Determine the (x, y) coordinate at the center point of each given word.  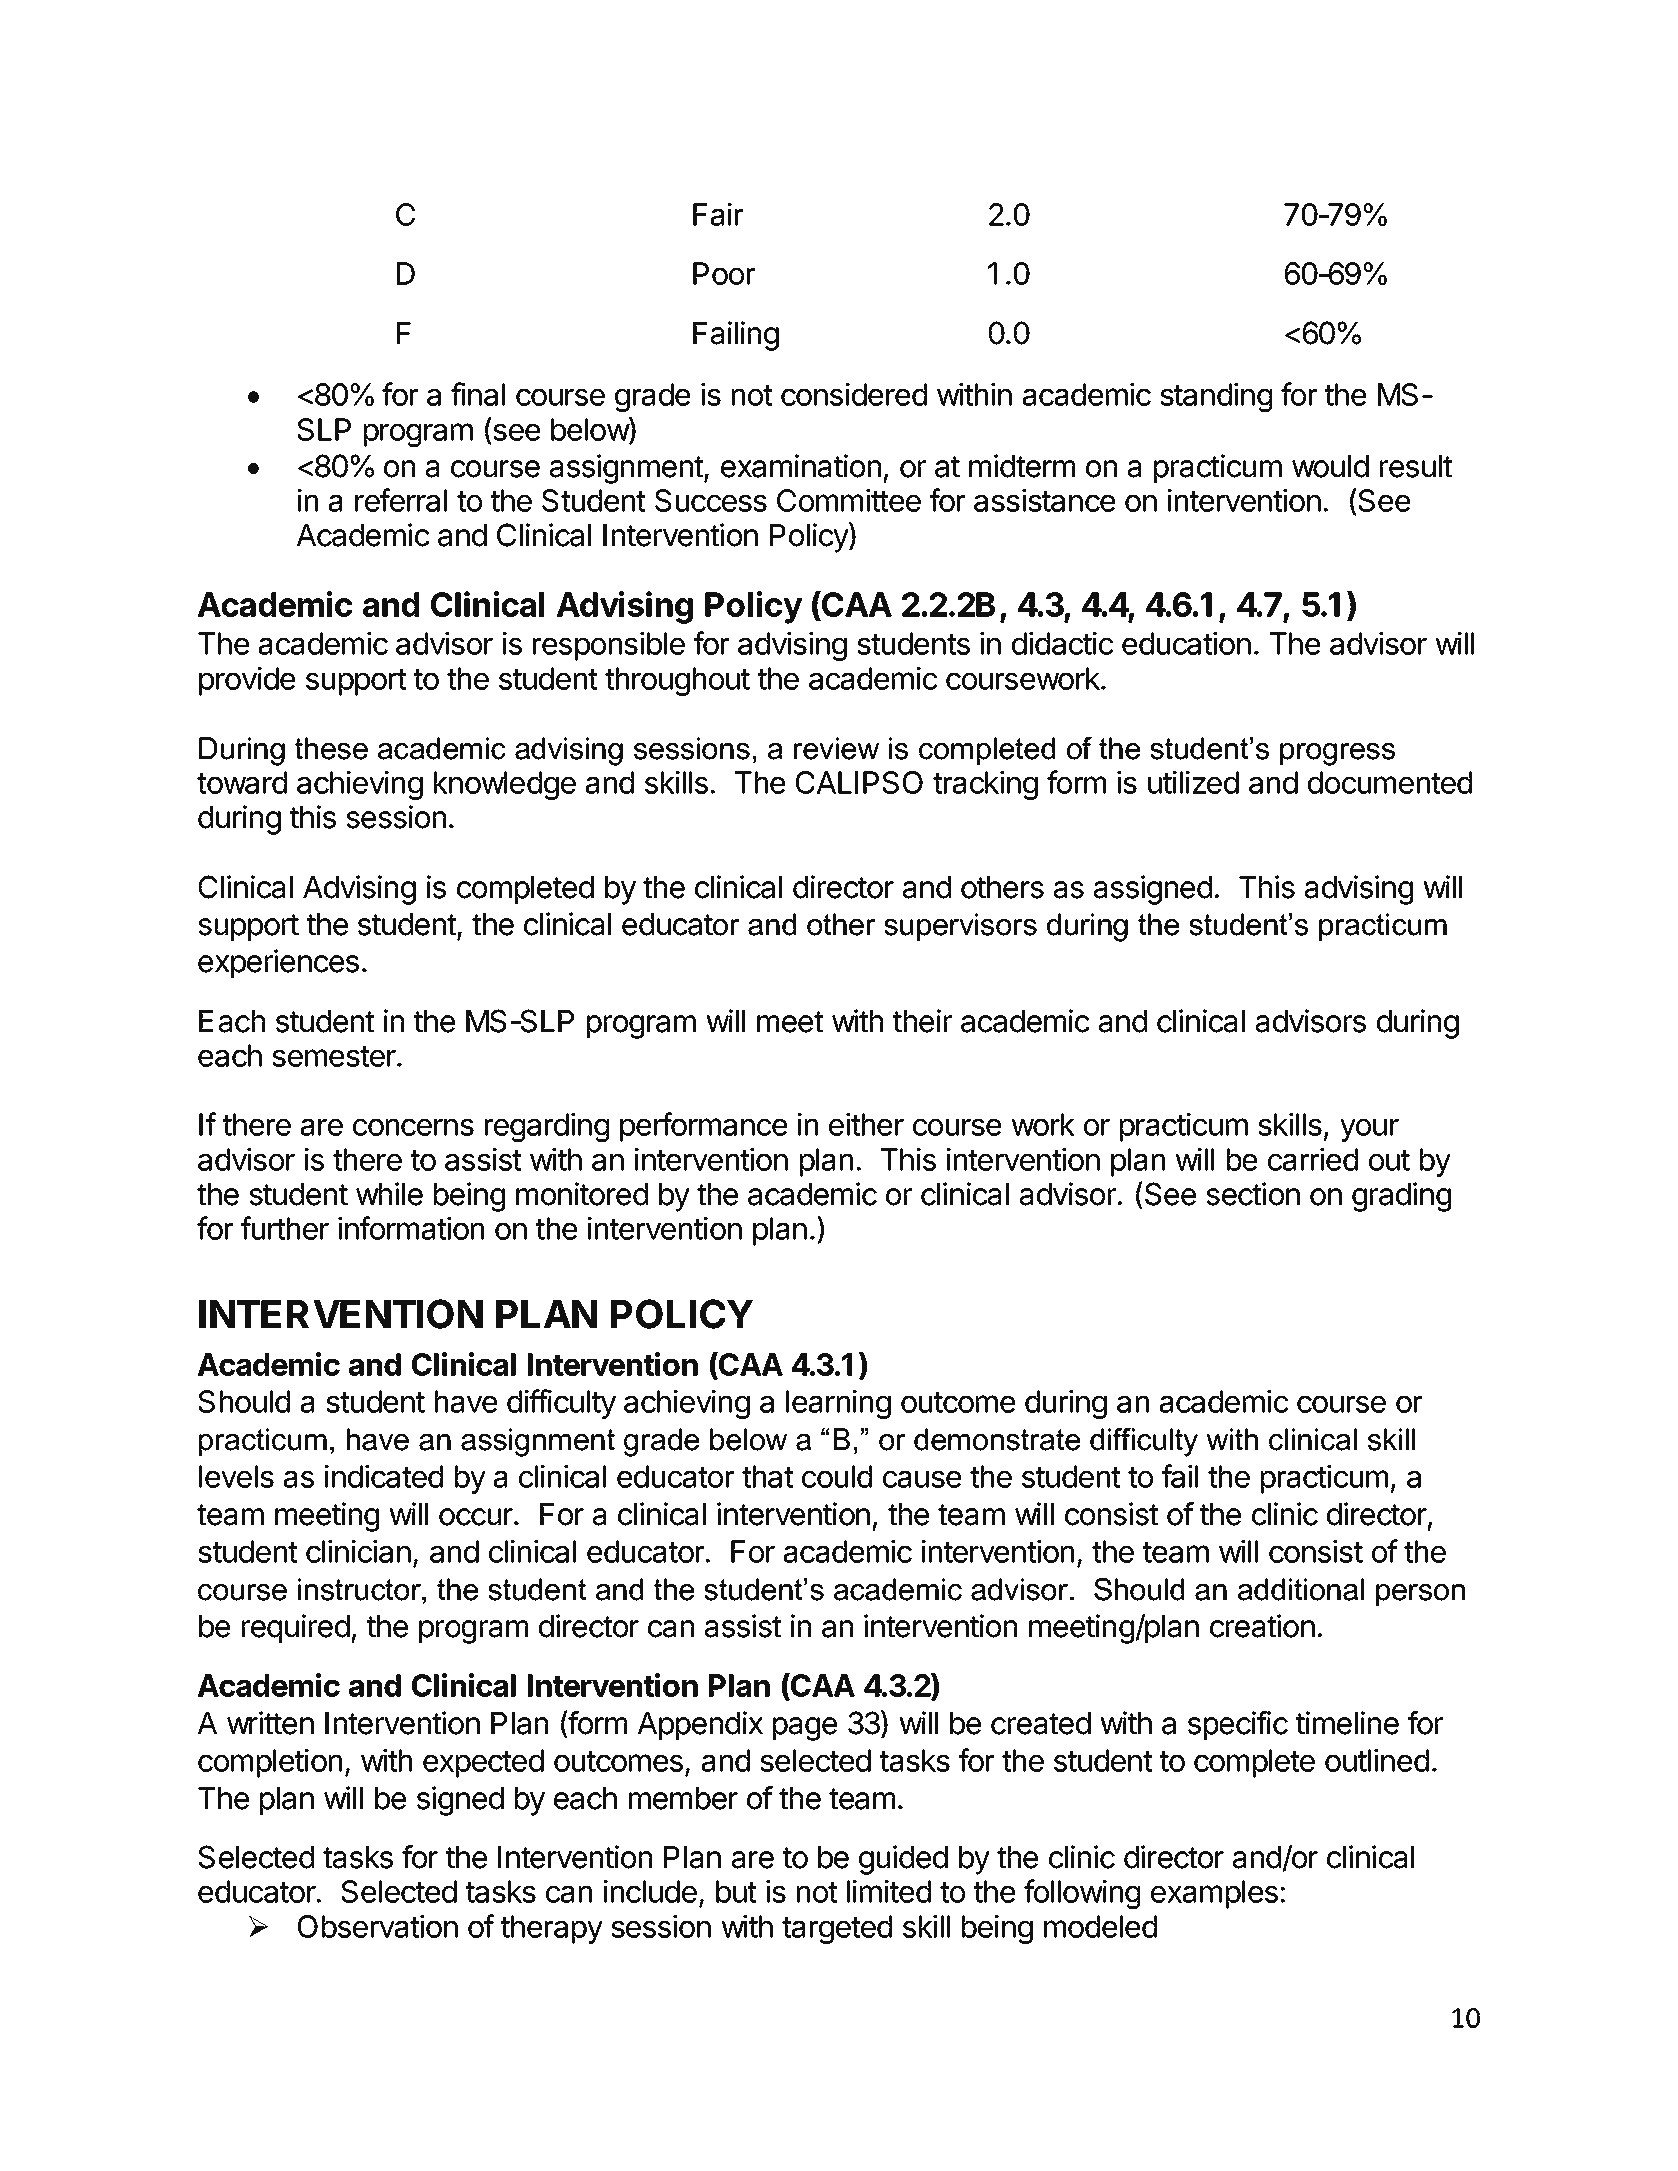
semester (335, 1056)
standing (1216, 397)
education (1186, 643)
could (837, 1476)
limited (889, 1891)
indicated (384, 1476)
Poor (724, 273)
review (836, 748)
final (478, 394)
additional (1301, 1589)
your (1369, 1130)
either (866, 1124)
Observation (378, 1926)
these (331, 748)
